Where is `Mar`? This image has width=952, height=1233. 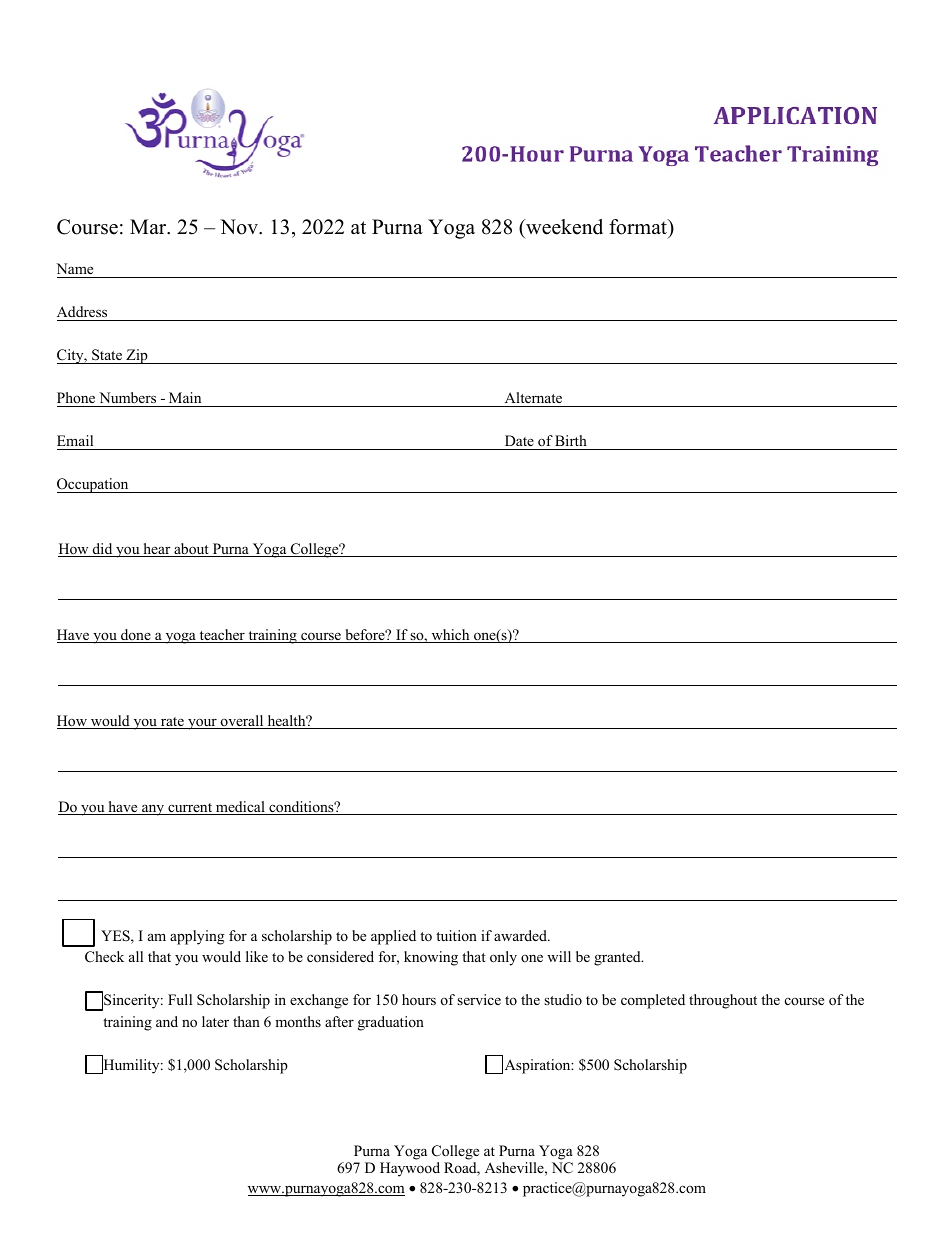 Mar is located at coordinates (149, 227).
